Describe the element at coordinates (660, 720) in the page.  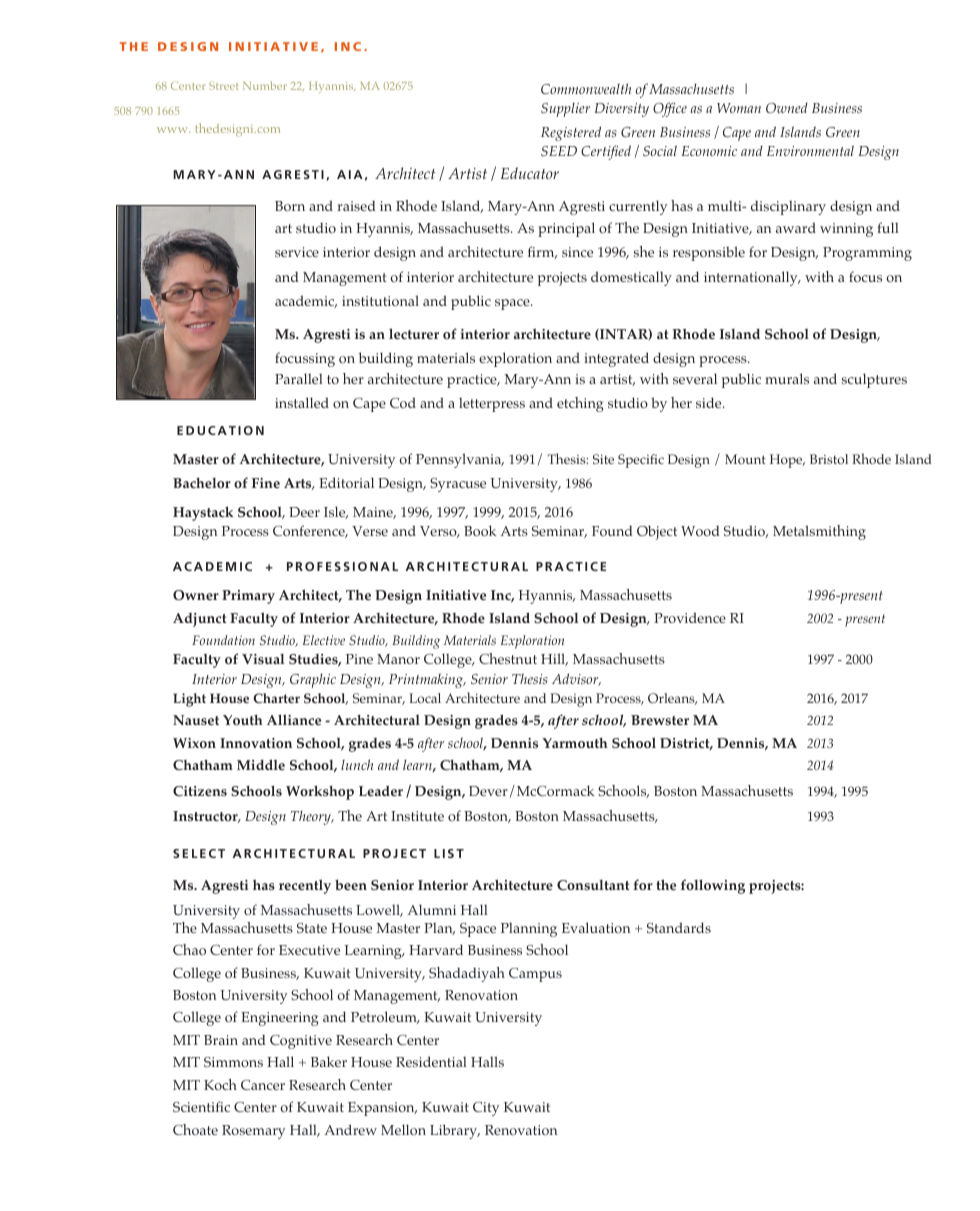
I see `Brewster` at that location.
